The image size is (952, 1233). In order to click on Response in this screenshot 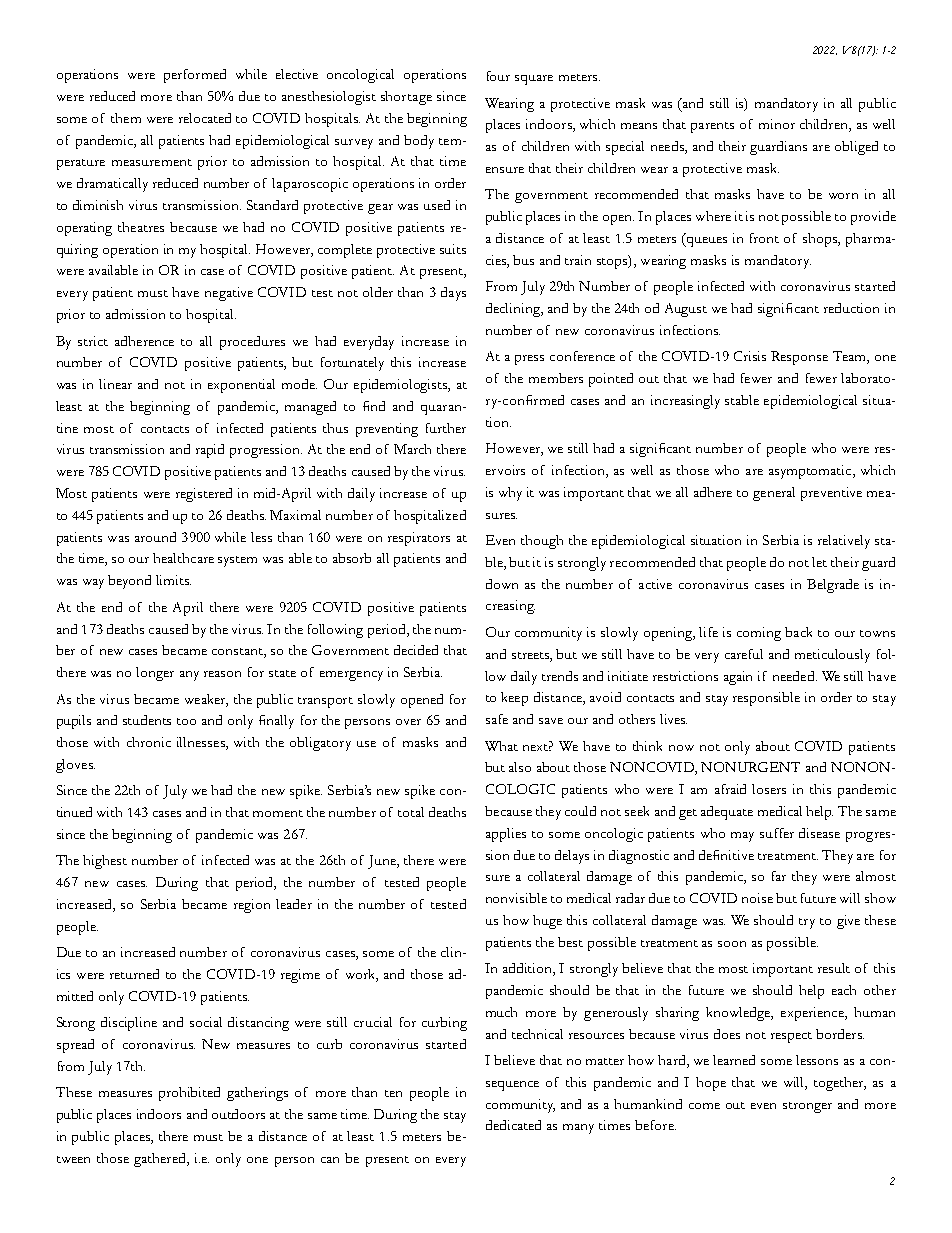, I will do `click(799, 358)`.
